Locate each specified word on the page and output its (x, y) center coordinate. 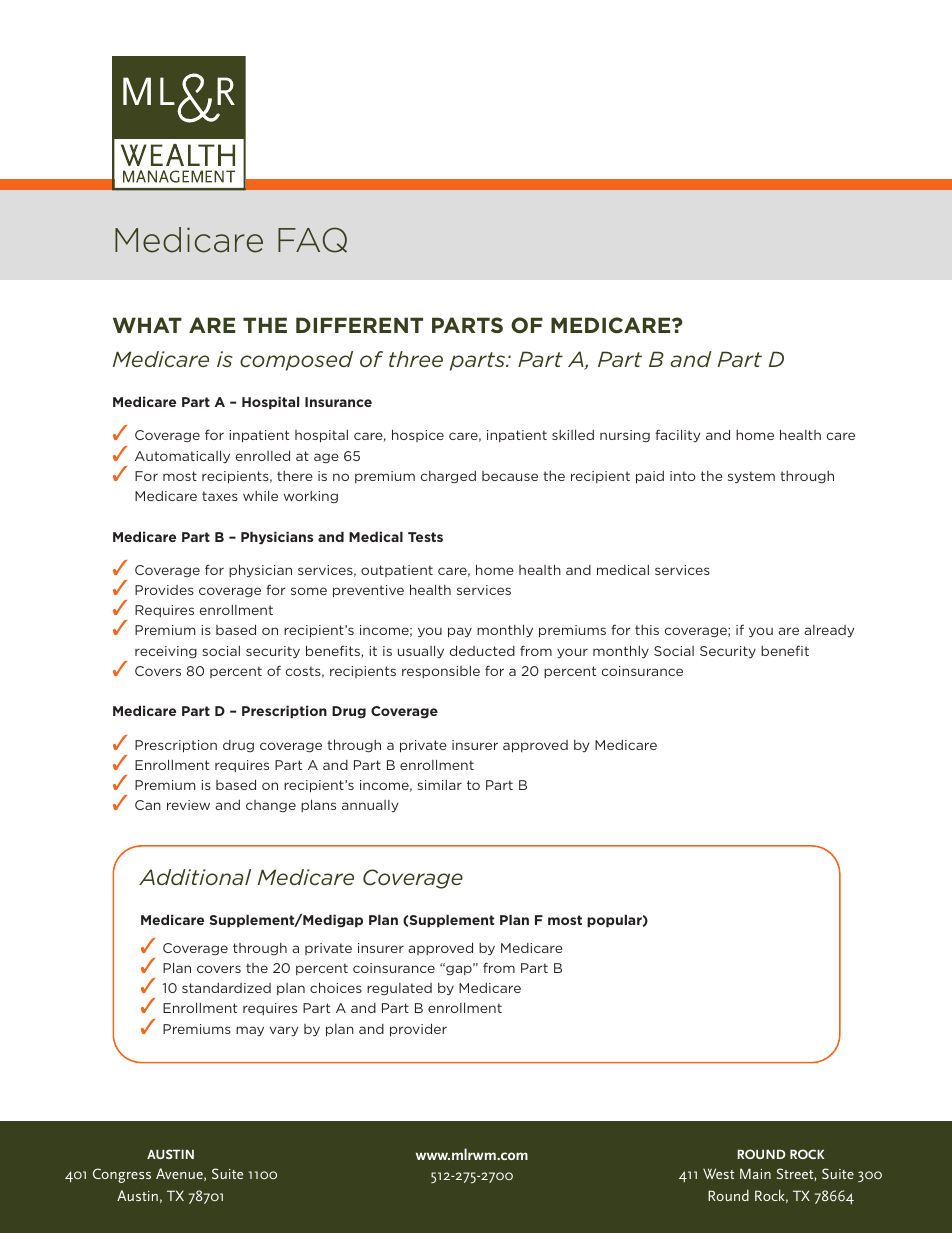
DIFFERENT (359, 325)
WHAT (147, 325)
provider (418, 1030)
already (829, 631)
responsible (441, 672)
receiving (166, 652)
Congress (122, 1175)
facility (677, 435)
